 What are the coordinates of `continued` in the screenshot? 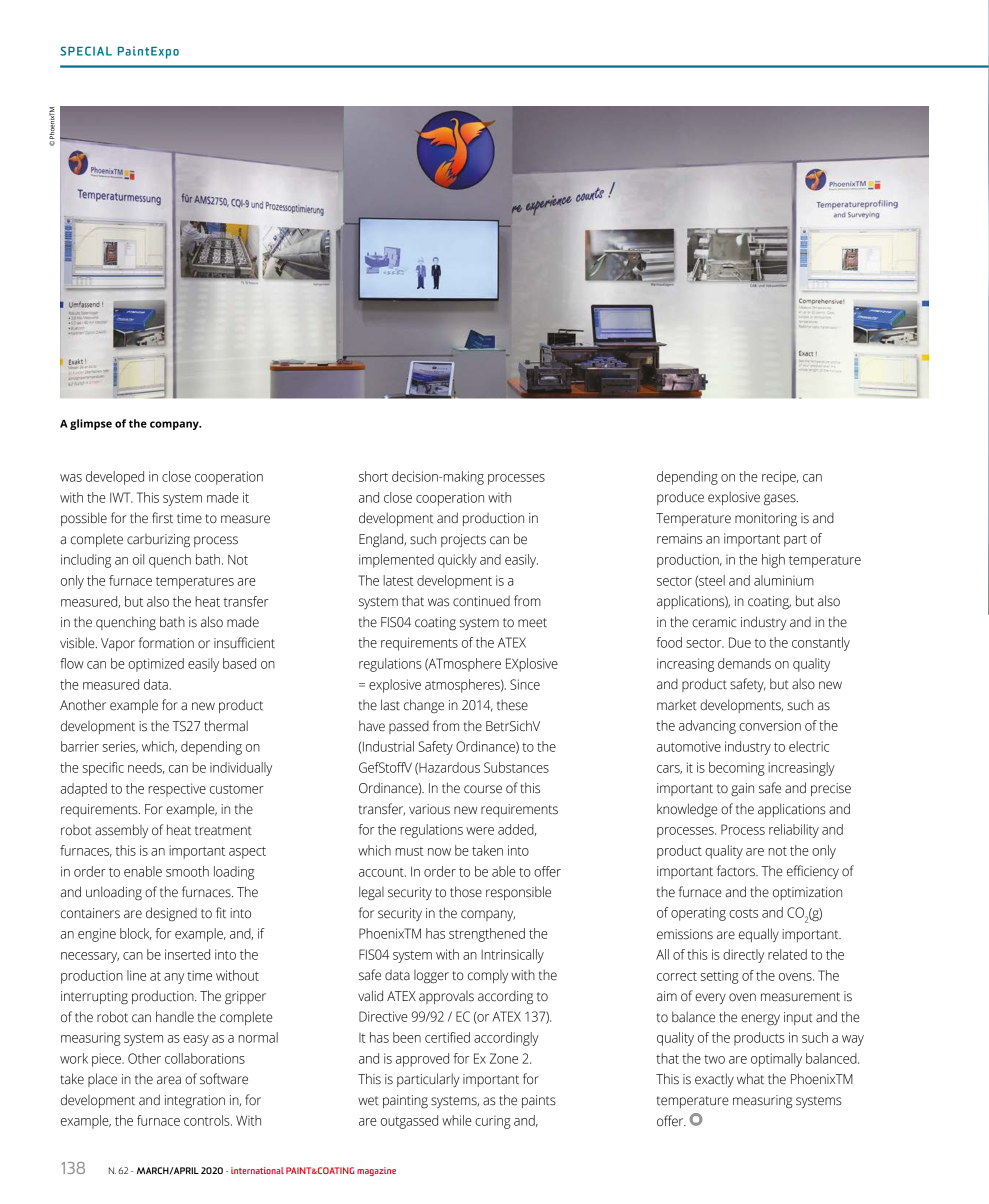 It's located at (481, 601).
